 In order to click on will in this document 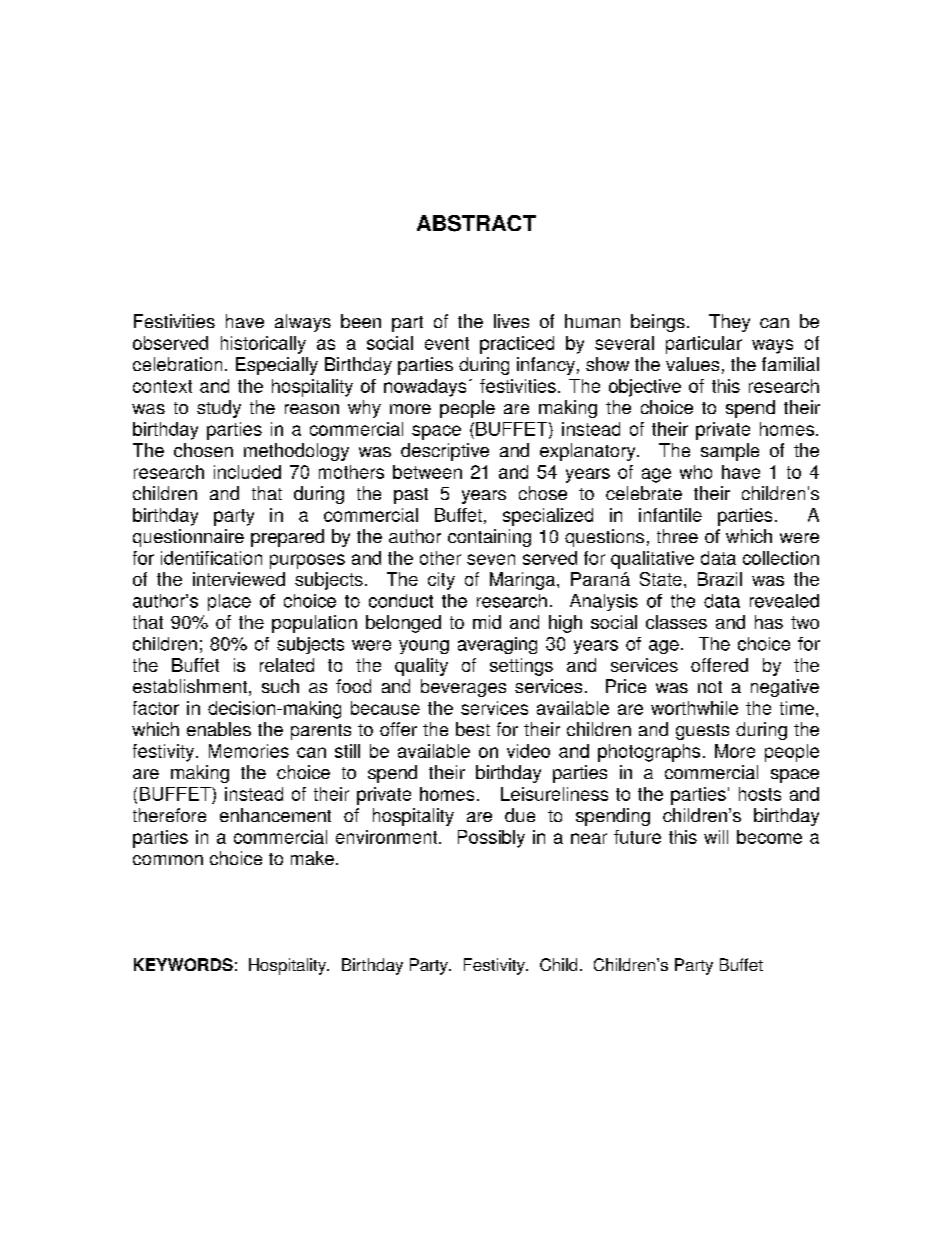, I will do `click(716, 837)`.
